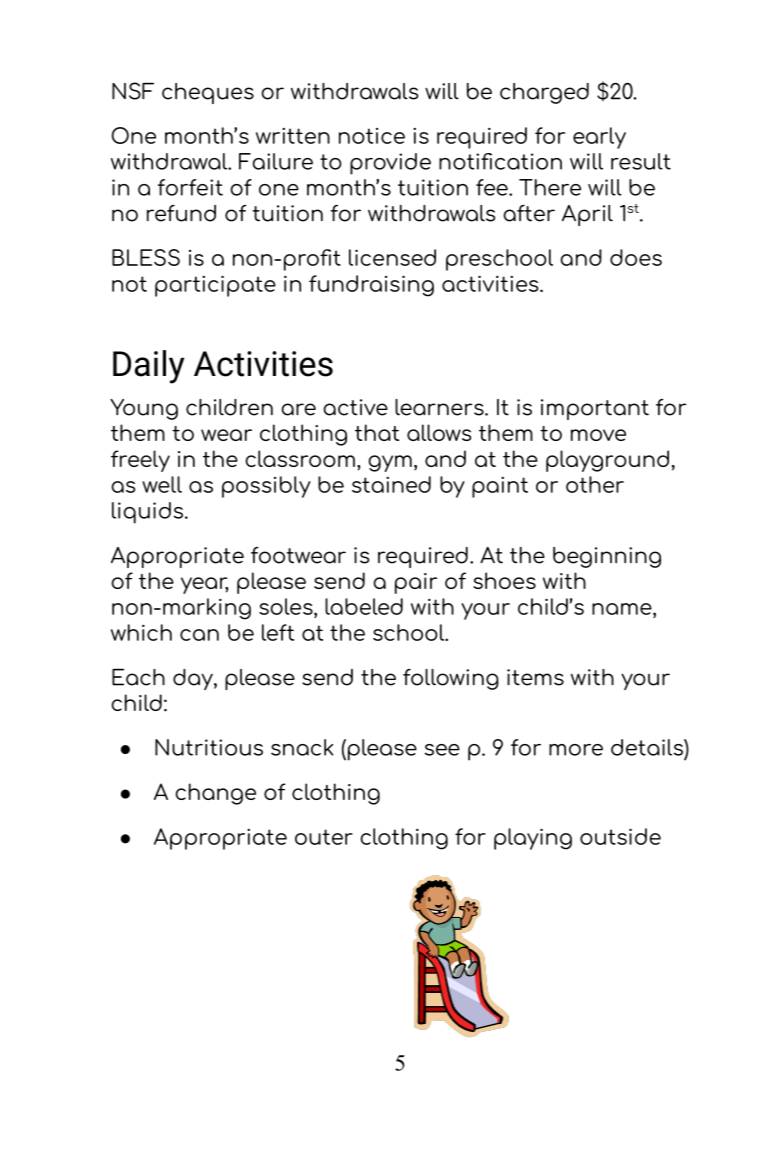 The height and width of the screenshot is (1172, 759). Describe the element at coordinates (215, 794) in the screenshot. I see `change` at that location.
